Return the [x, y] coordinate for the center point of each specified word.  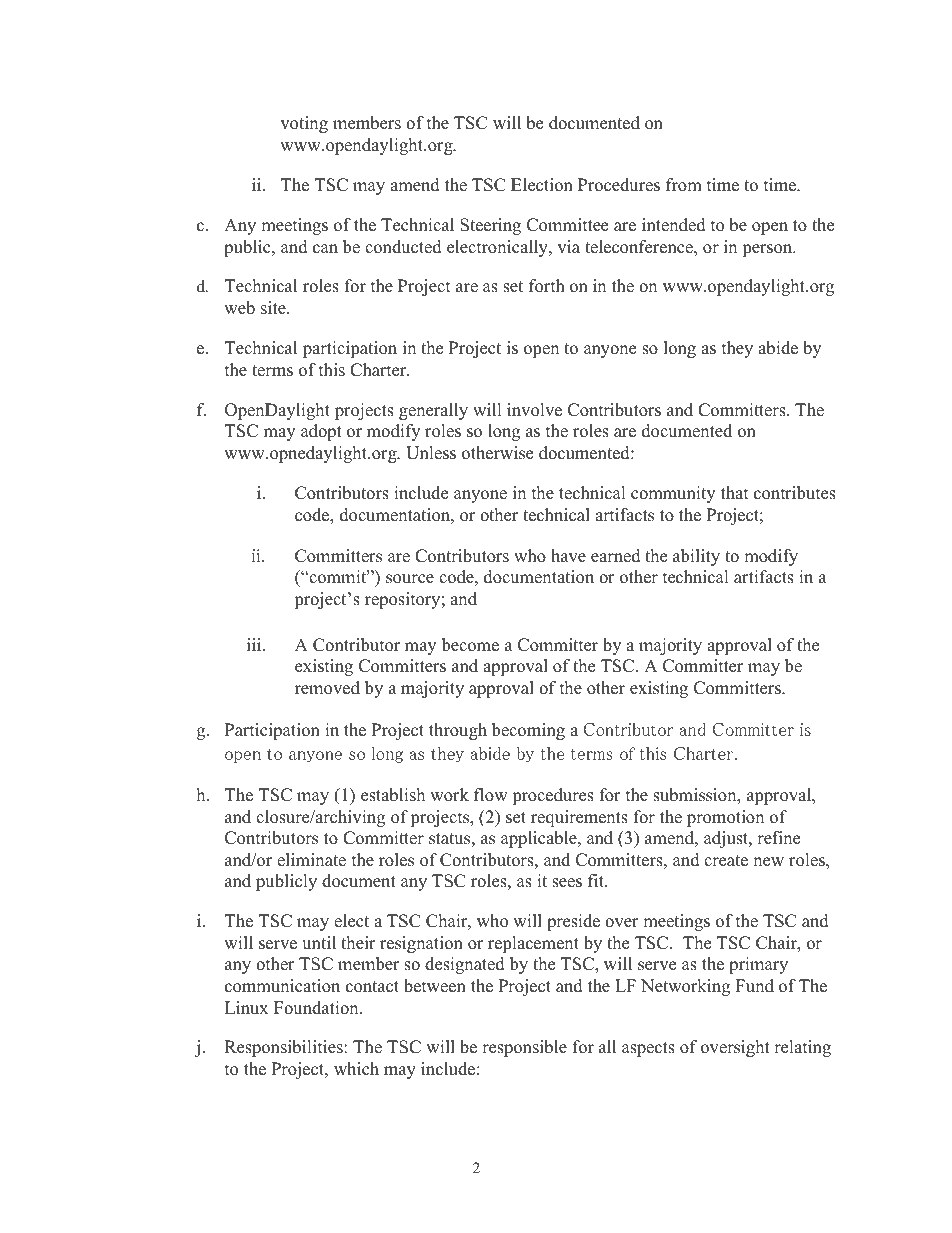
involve [534, 410]
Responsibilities [285, 1048]
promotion [725, 818]
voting [304, 124]
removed [327, 688]
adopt [321, 432]
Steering [490, 226]
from [684, 185]
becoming [528, 731]
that [735, 492]
